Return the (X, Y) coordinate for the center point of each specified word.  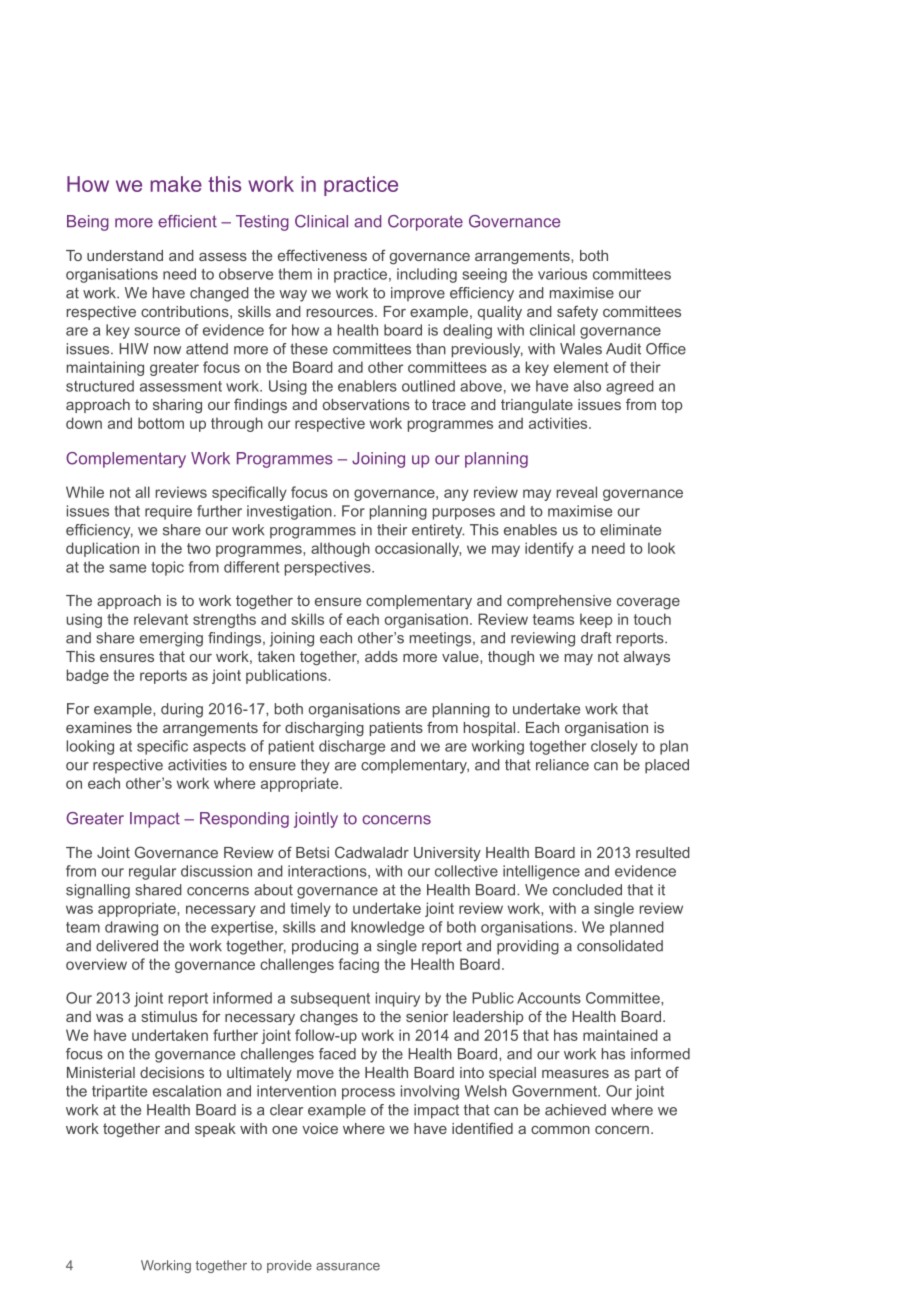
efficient (187, 221)
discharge (352, 747)
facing (358, 965)
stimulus (169, 1016)
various (562, 274)
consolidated (620, 946)
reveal (577, 492)
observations (366, 404)
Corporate (425, 223)
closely (614, 747)
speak (215, 1130)
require (168, 512)
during (182, 710)
